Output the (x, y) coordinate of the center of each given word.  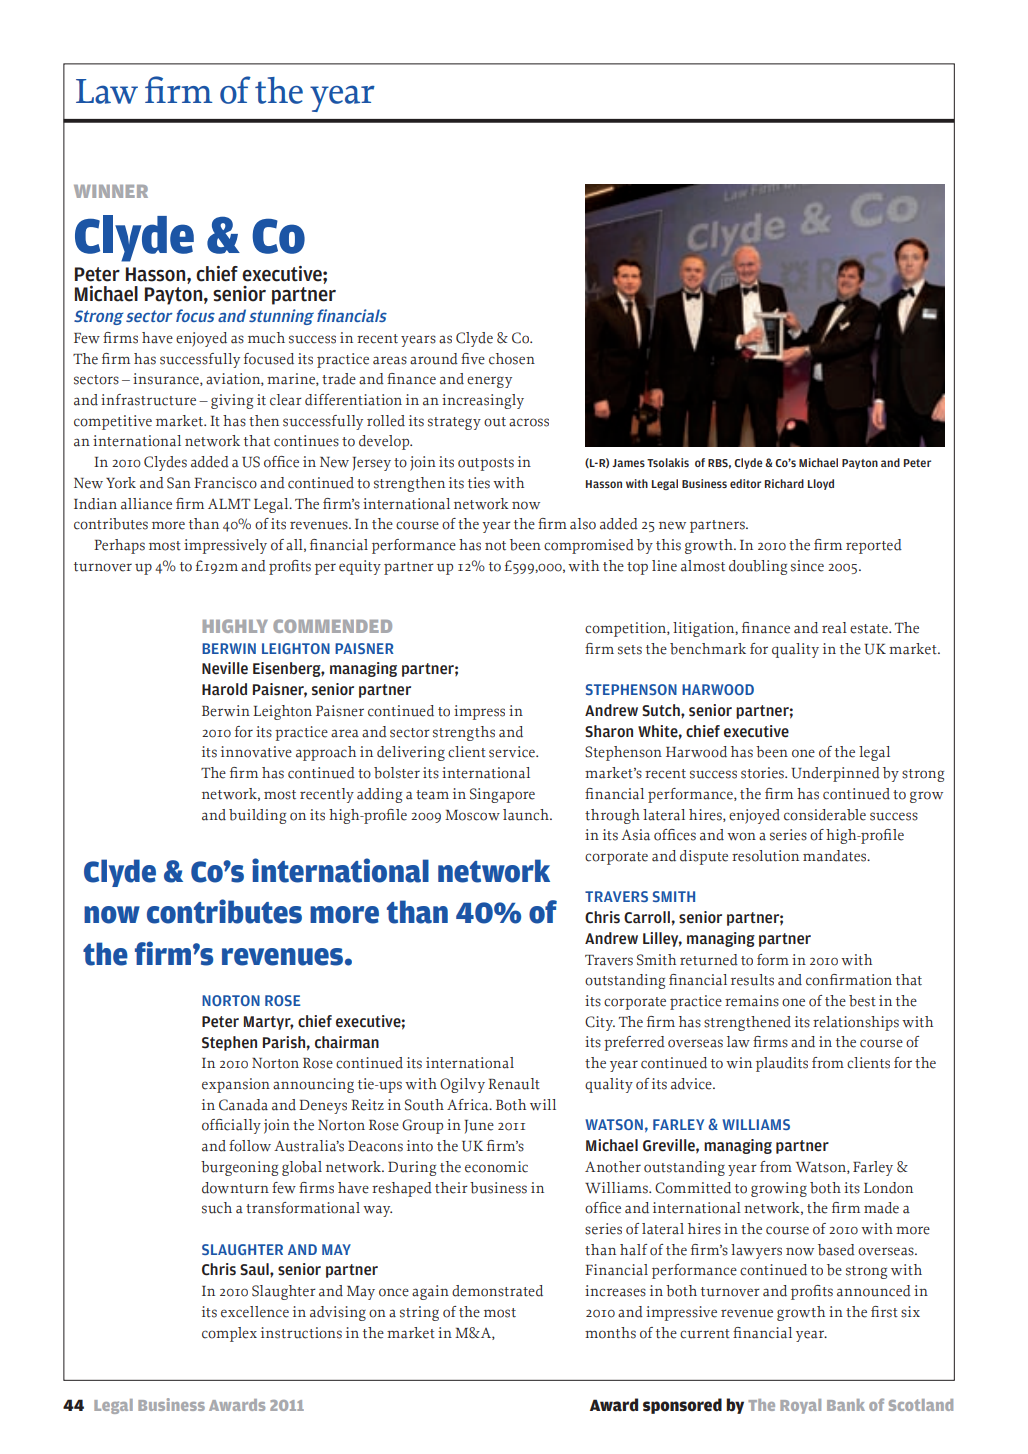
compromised (589, 546)
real (834, 628)
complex (229, 1334)
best (862, 1001)
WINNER (111, 191)
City (600, 1023)
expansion (236, 1085)
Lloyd (821, 484)
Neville (225, 668)
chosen (512, 359)
